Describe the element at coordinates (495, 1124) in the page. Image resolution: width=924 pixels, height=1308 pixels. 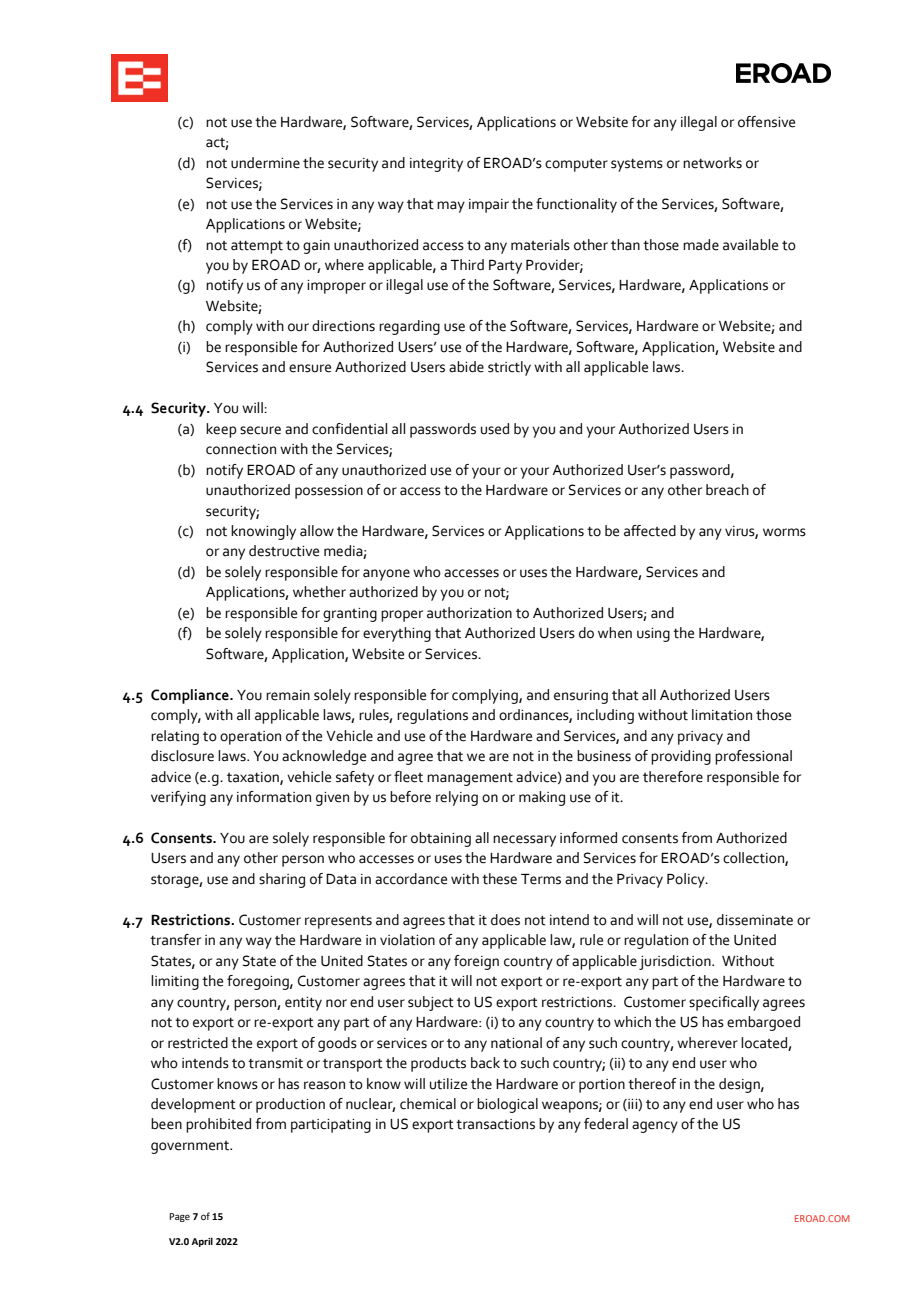
I see `transactions` at that location.
